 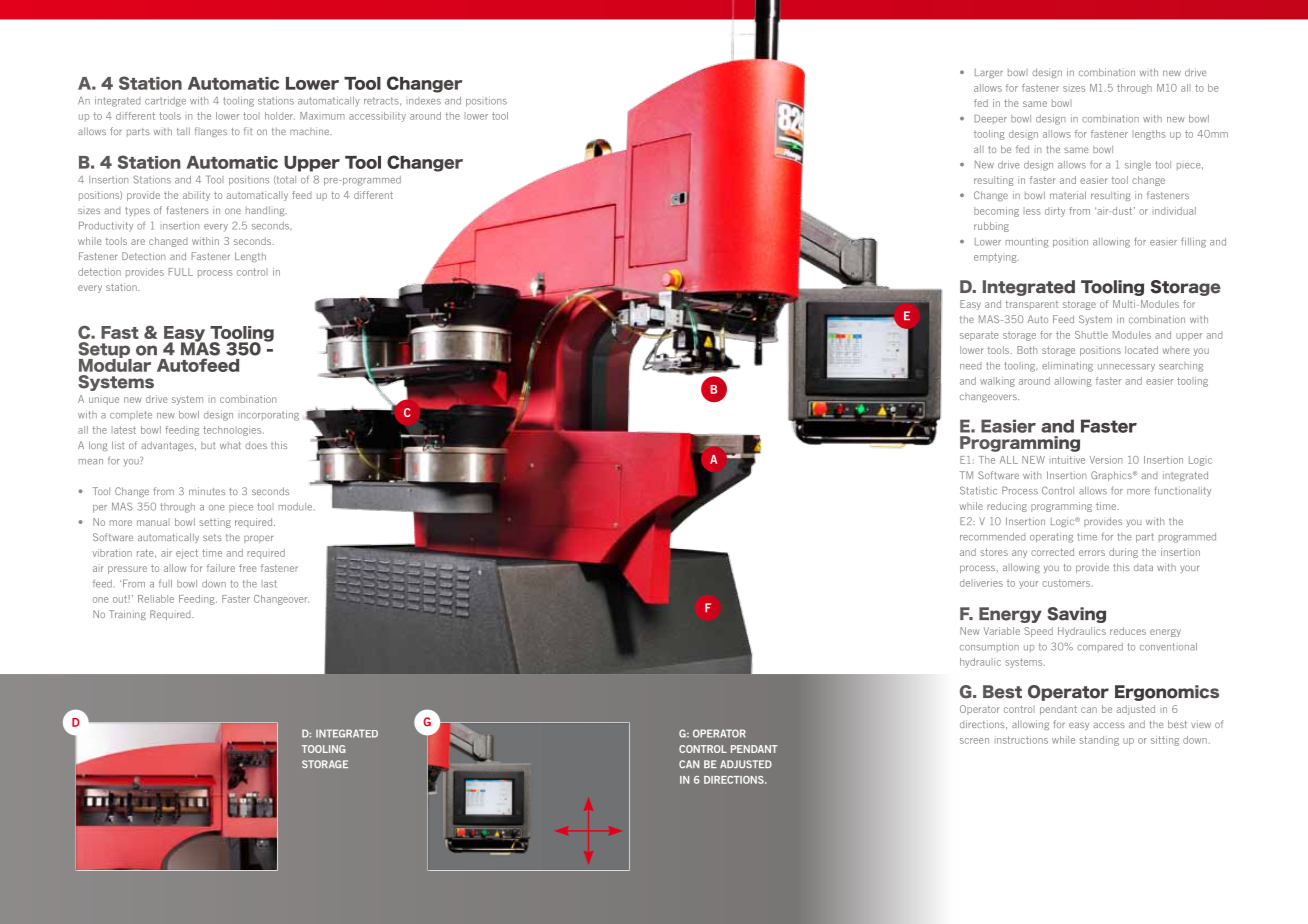 I want to click on Training, so click(x=127, y=615).
